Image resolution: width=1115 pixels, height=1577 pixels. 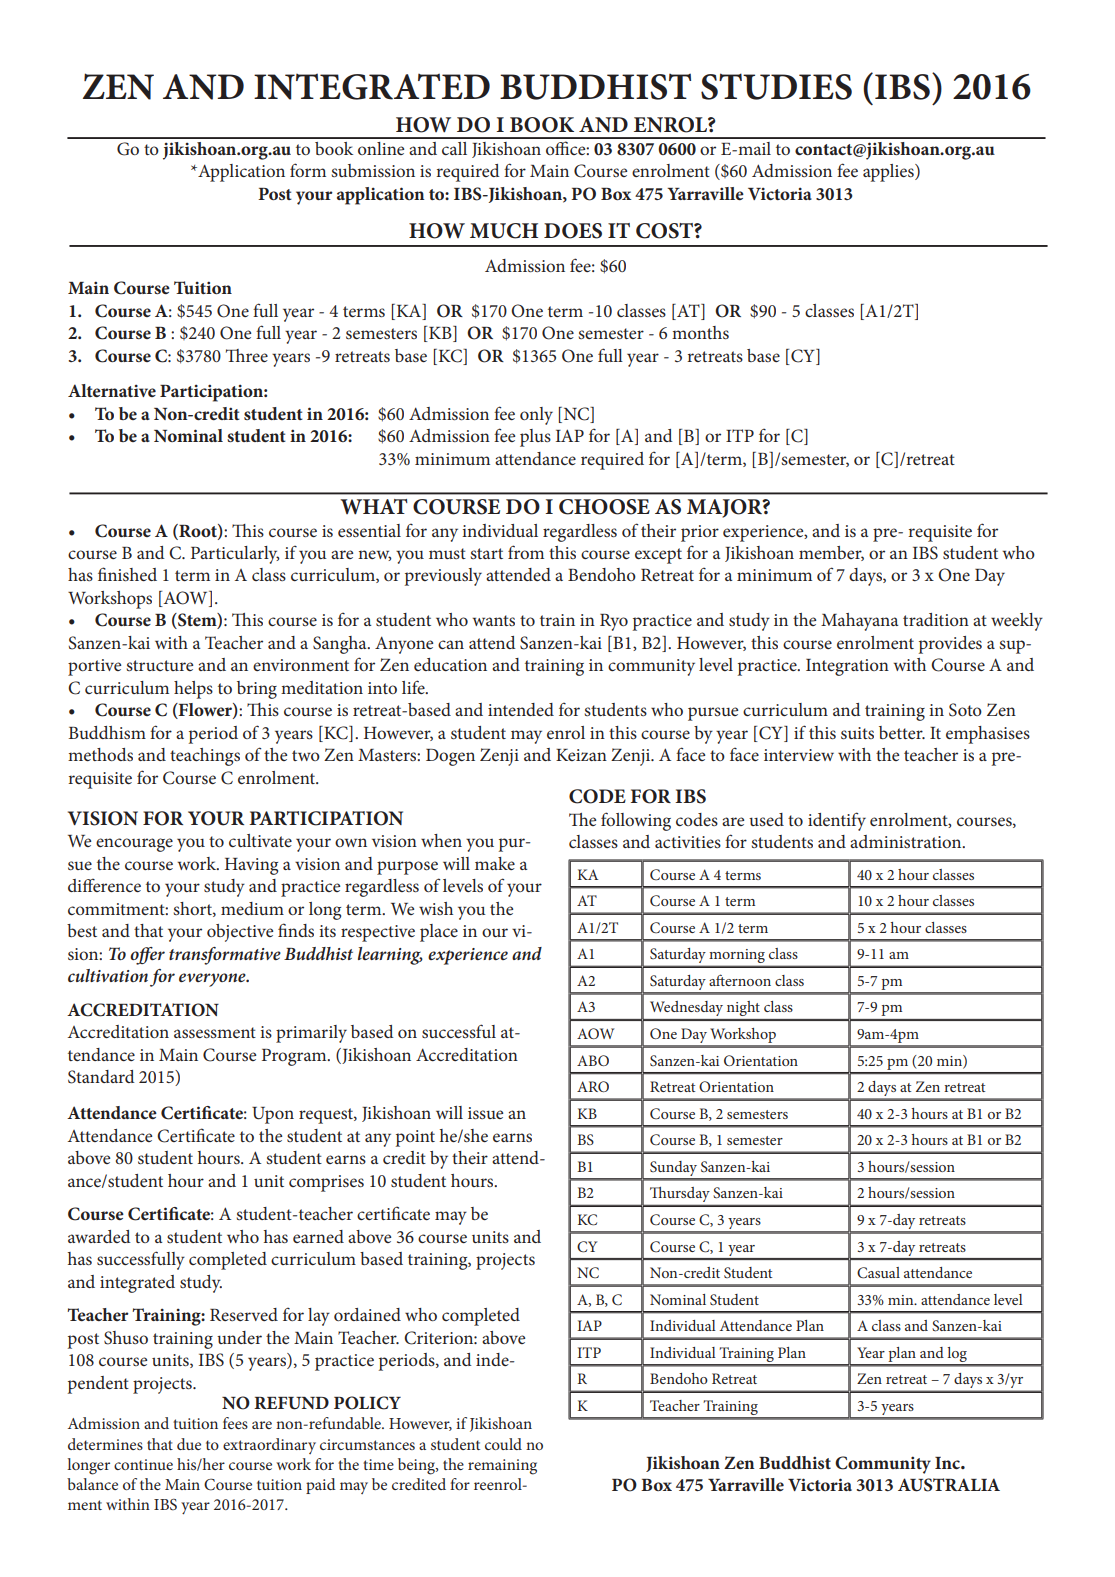 What do you see at coordinates (494, 620) in the image?
I see `wants` at bounding box center [494, 620].
